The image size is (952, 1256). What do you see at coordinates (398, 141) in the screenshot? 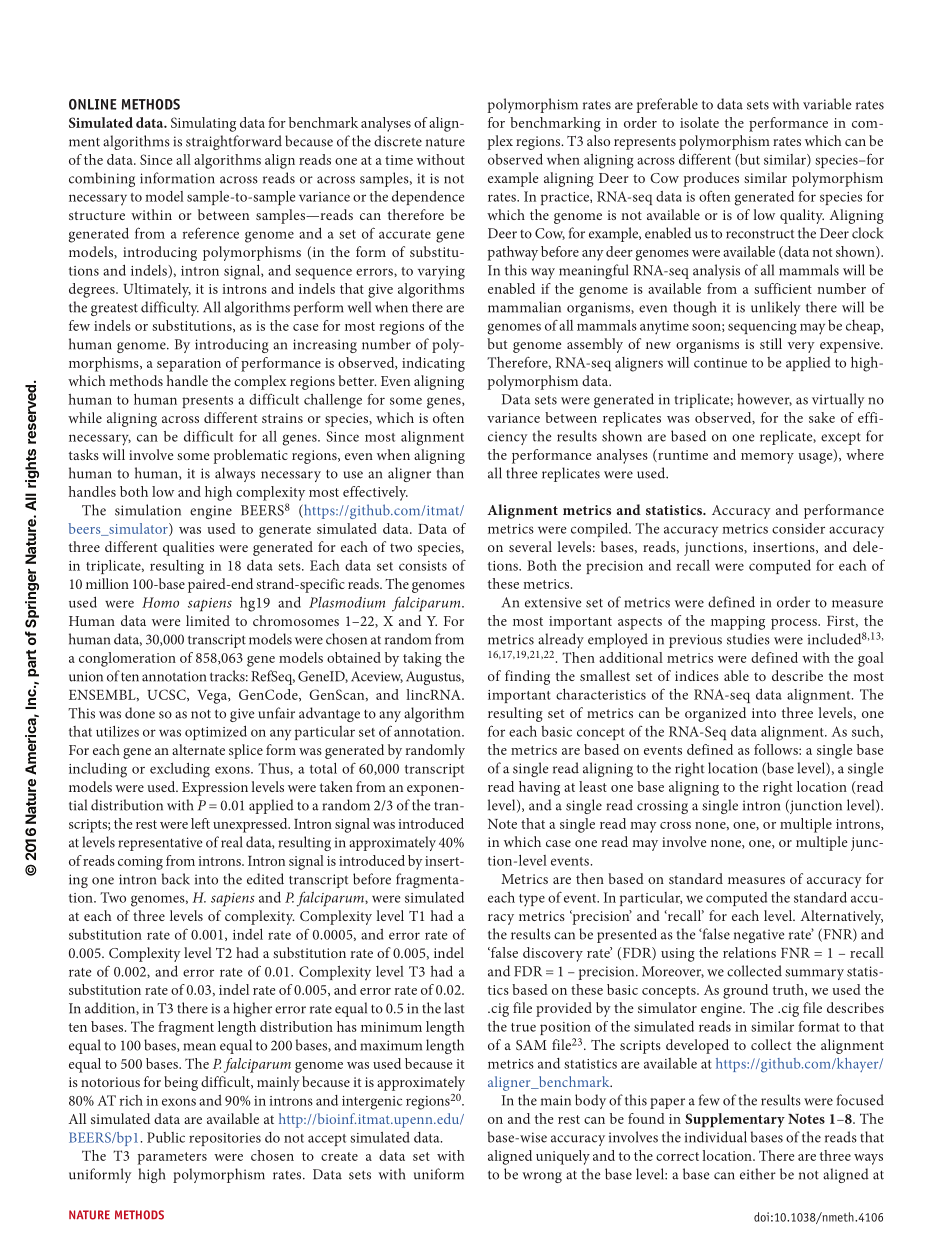
I see `discrete` at bounding box center [398, 141].
